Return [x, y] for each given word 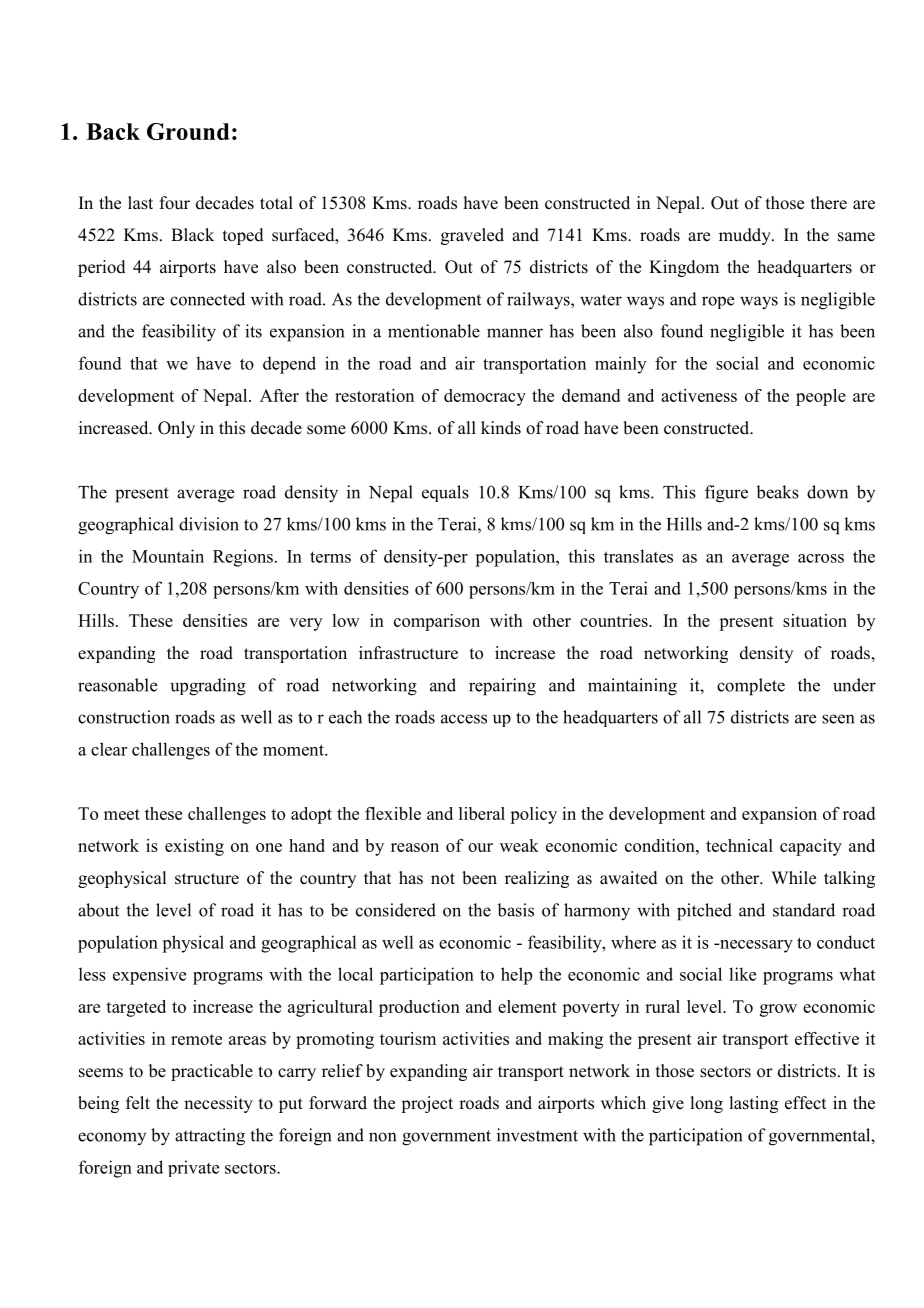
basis [515, 910]
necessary [755, 946]
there [829, 203]
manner [515, 333]
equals [445, 493]
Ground [188, 131]
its [253, 331]
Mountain [168, 556]
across [821, 558]
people [821, 397]
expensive [149, 976]
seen [838, 719]
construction [124, 717]
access [464, 719]
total [276, 203]
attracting [210, 1137]
